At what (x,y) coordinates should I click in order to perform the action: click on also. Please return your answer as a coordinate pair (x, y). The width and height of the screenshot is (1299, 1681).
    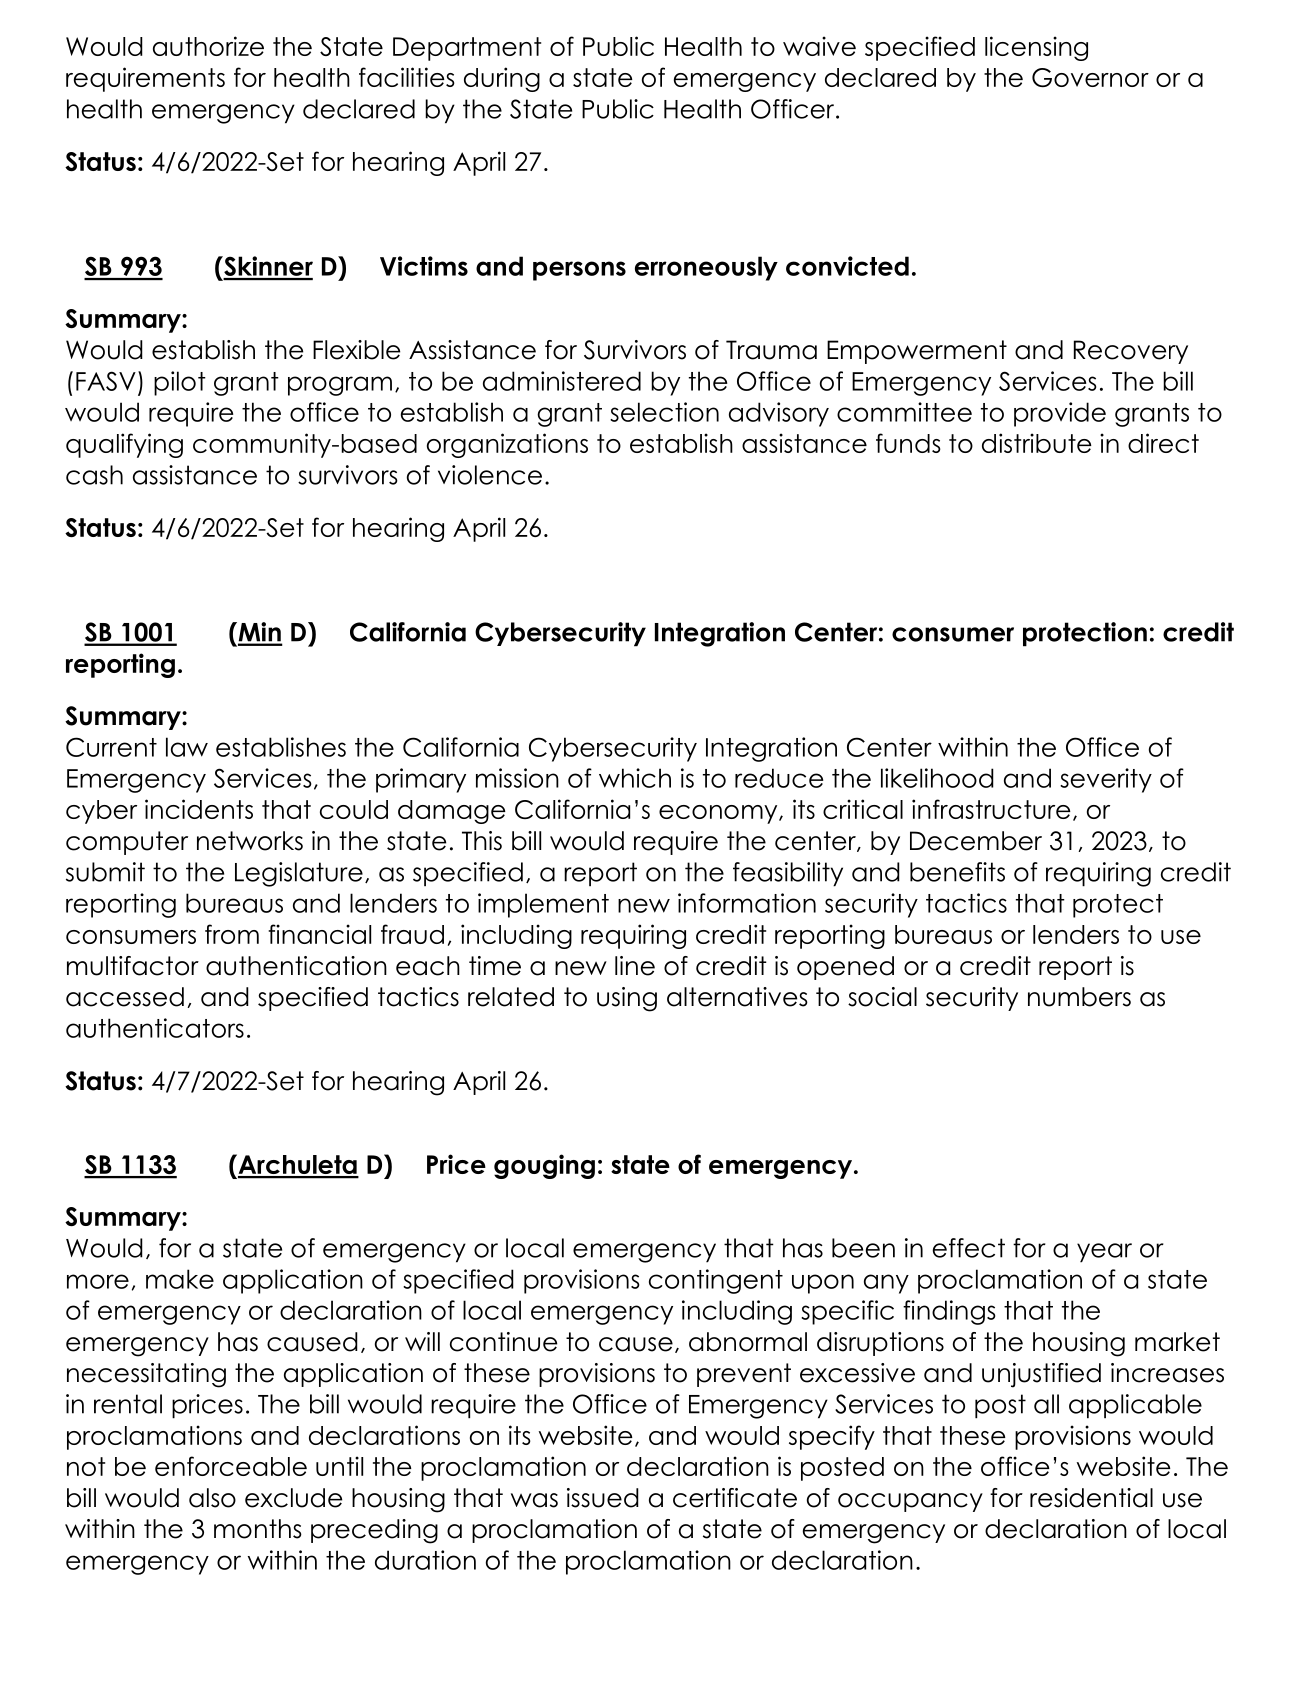
    Looking at the image, I should click on (212, 1498).
